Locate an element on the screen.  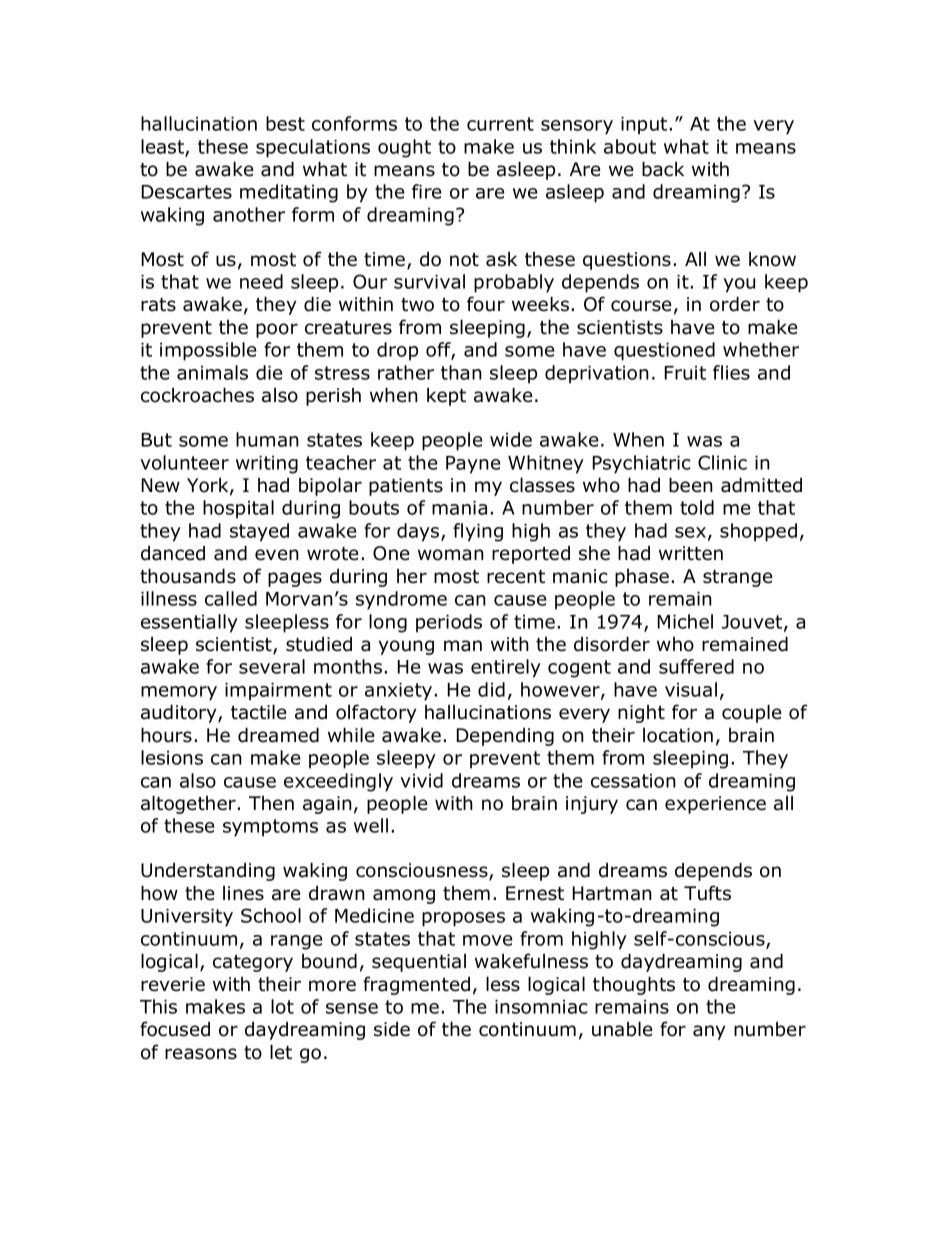
back is located at coordinates (663, 169).
